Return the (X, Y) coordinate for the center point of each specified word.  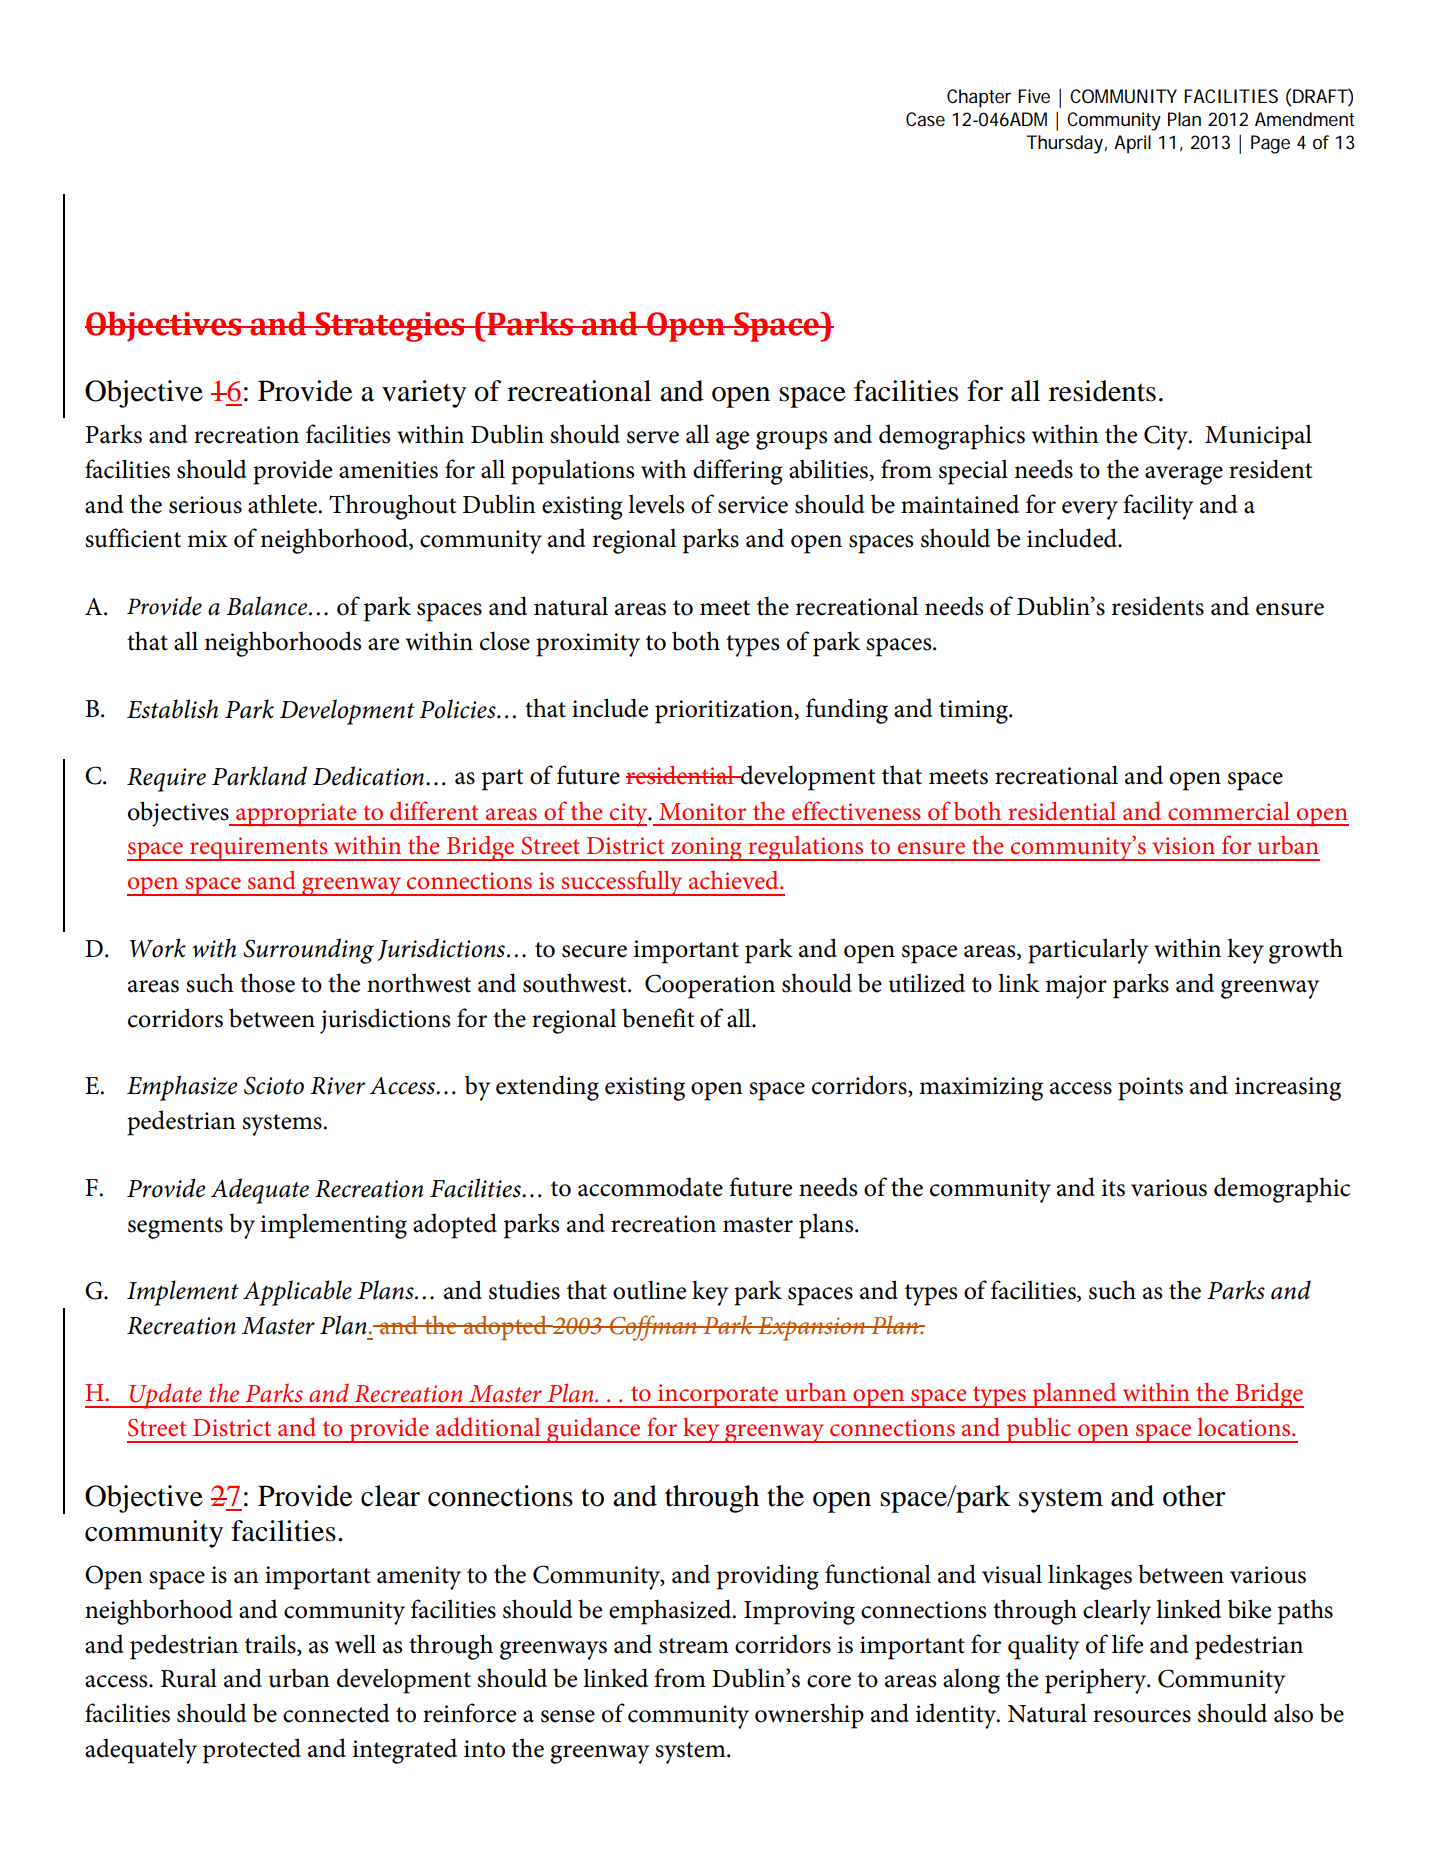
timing (974, 712)
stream (694, 1646)
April (1132, 144)
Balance (268, 606)
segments (175, 1228)
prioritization (725, 712)
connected (336, 1713)
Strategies (390, 327)
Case (925, 119)
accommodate (650, 1187)
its (1113, 1188)
